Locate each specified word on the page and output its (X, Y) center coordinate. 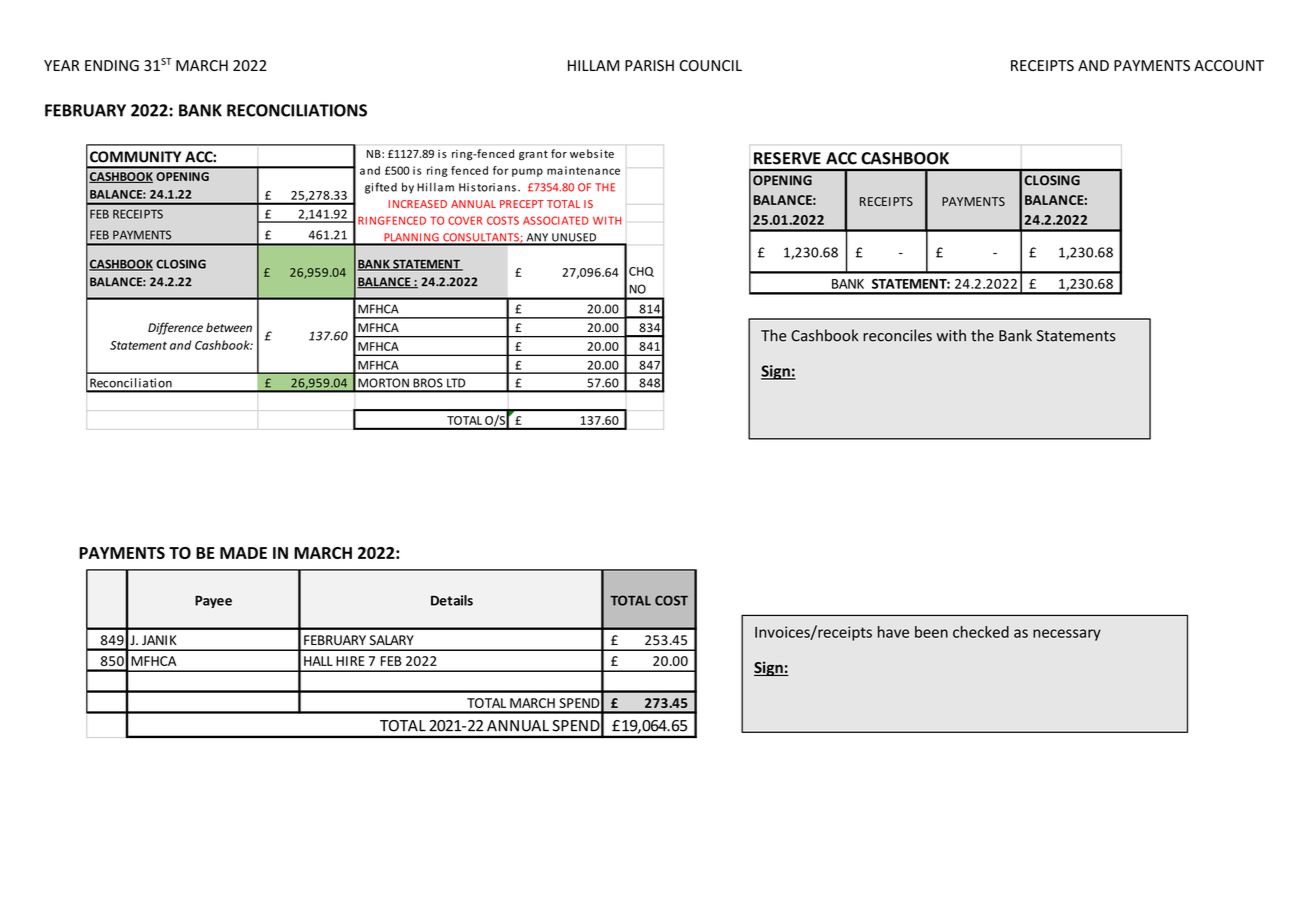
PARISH (649, 65)
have (893, 632)
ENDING (112, 65)
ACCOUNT (1229, 65)
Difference (175, 328)
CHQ (641, 272)
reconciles (897, 335)
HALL (318, 661)
